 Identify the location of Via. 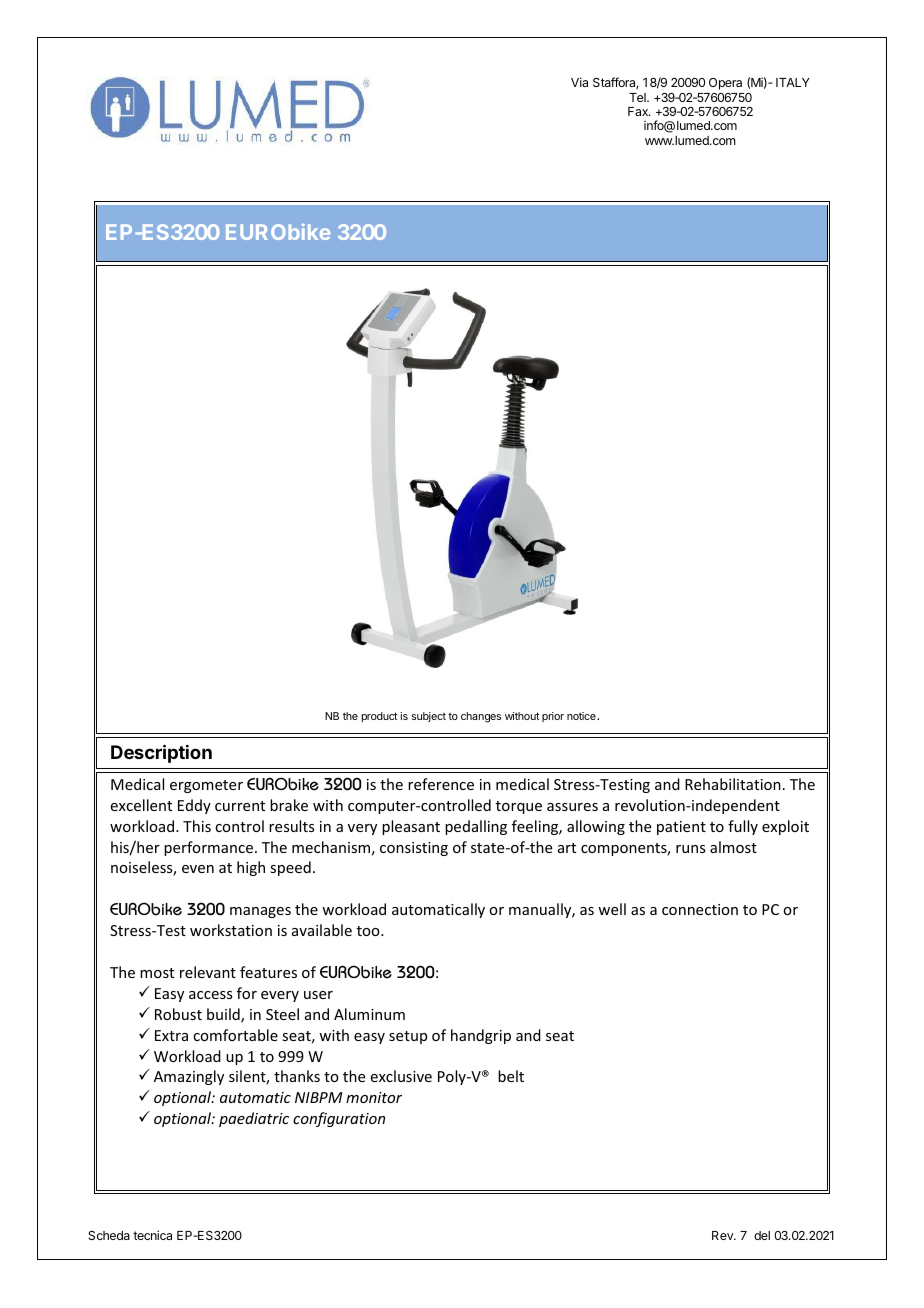
(579, 82).
